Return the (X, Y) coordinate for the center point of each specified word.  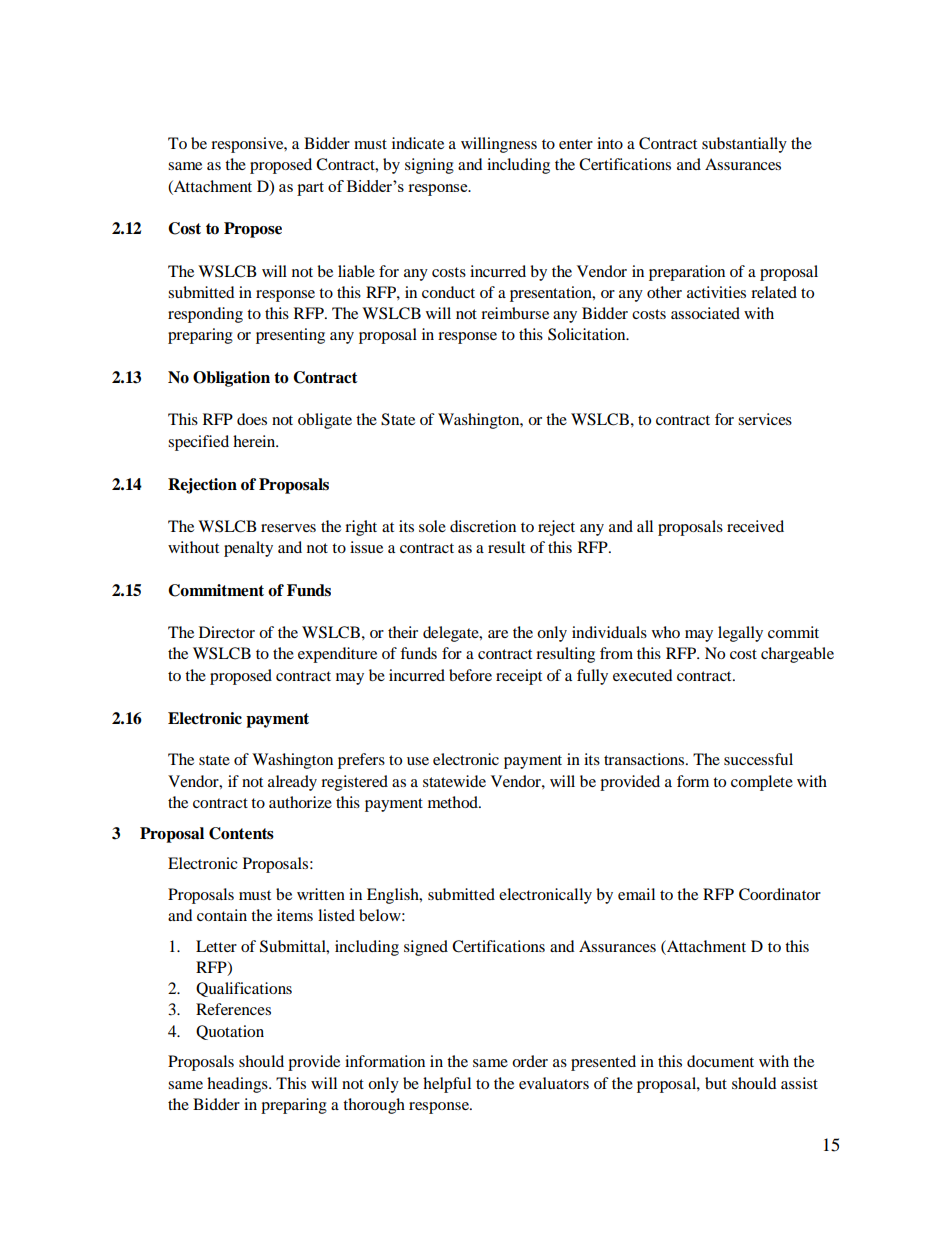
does (252, 419)
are (498, 634)
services (765, 419)
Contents (241, 833)
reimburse (515, 313)
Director (227, 632)
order (530, 1061)
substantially (744, 145)
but (716, 1083)
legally (740, 634)
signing (429, 166)
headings (238, 1085)
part (310, 189)
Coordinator (780, 894)
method (454, 802)
